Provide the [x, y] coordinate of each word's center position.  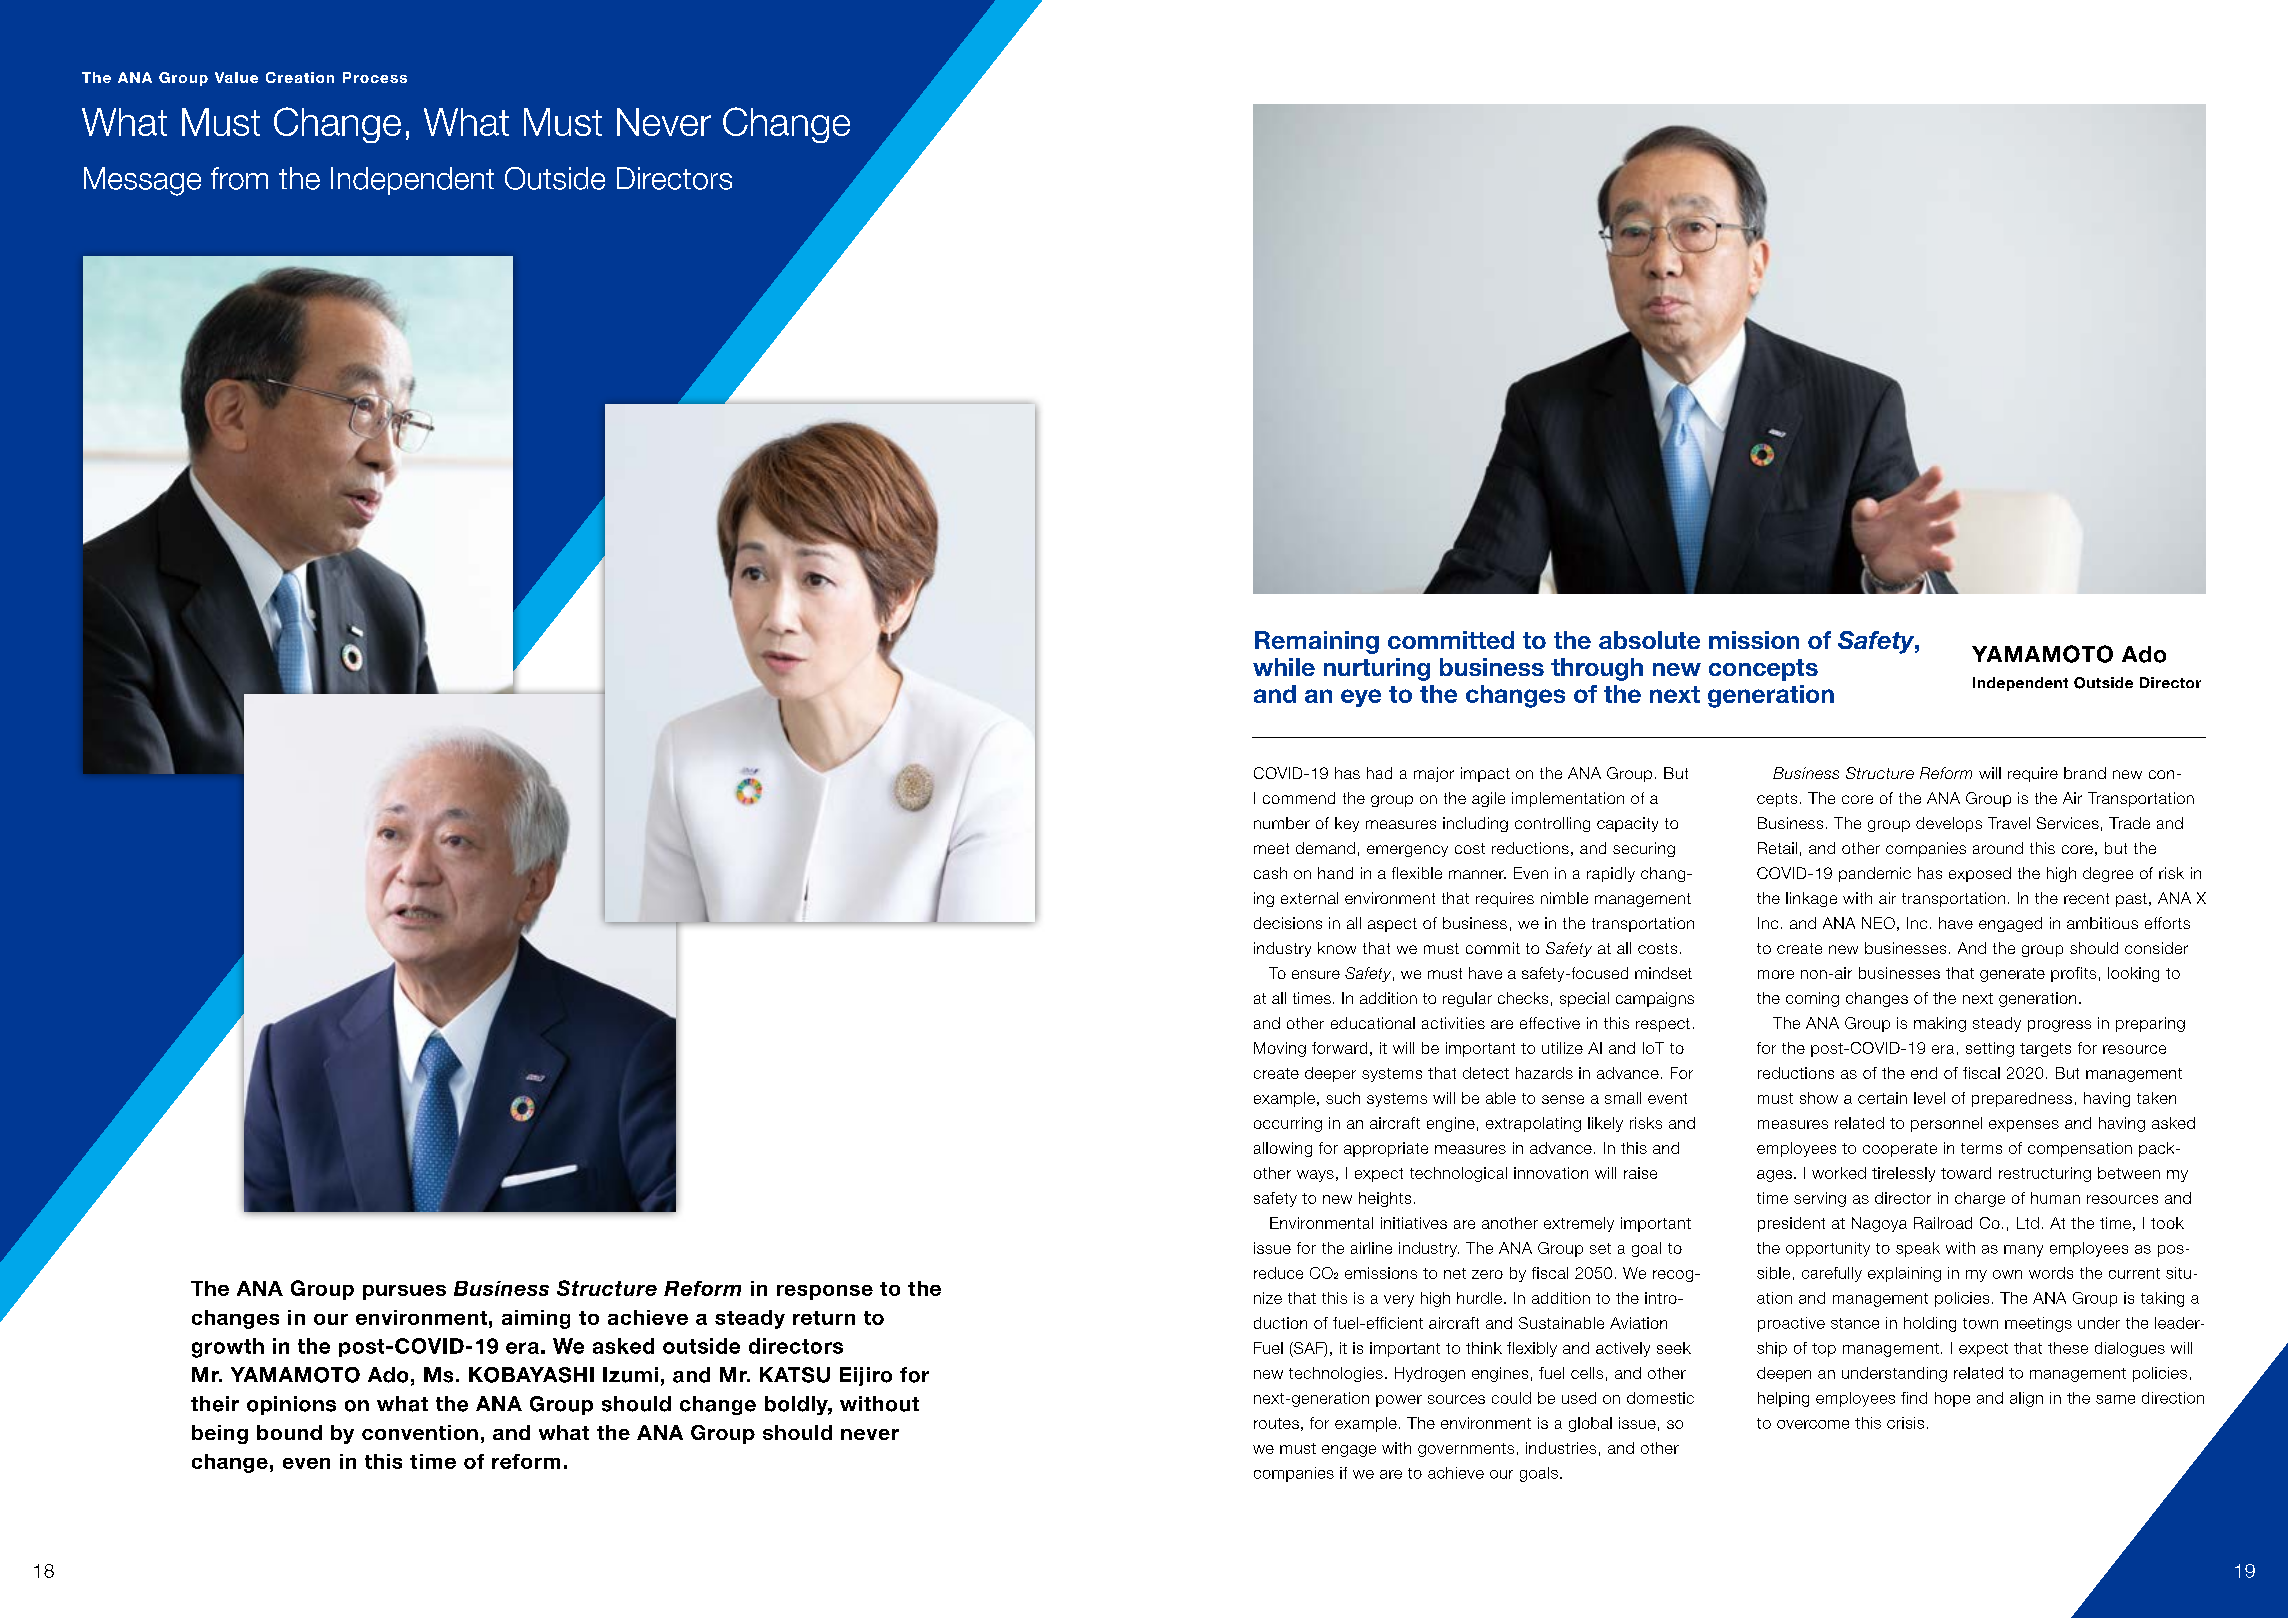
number [1282, 823]
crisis [1905, 1423]
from [239, 178]
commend [1299, 798]
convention [420, 1432]
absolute [1649, 640]
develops [1949, 824]
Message [142, 181]
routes [1276, 1423]
